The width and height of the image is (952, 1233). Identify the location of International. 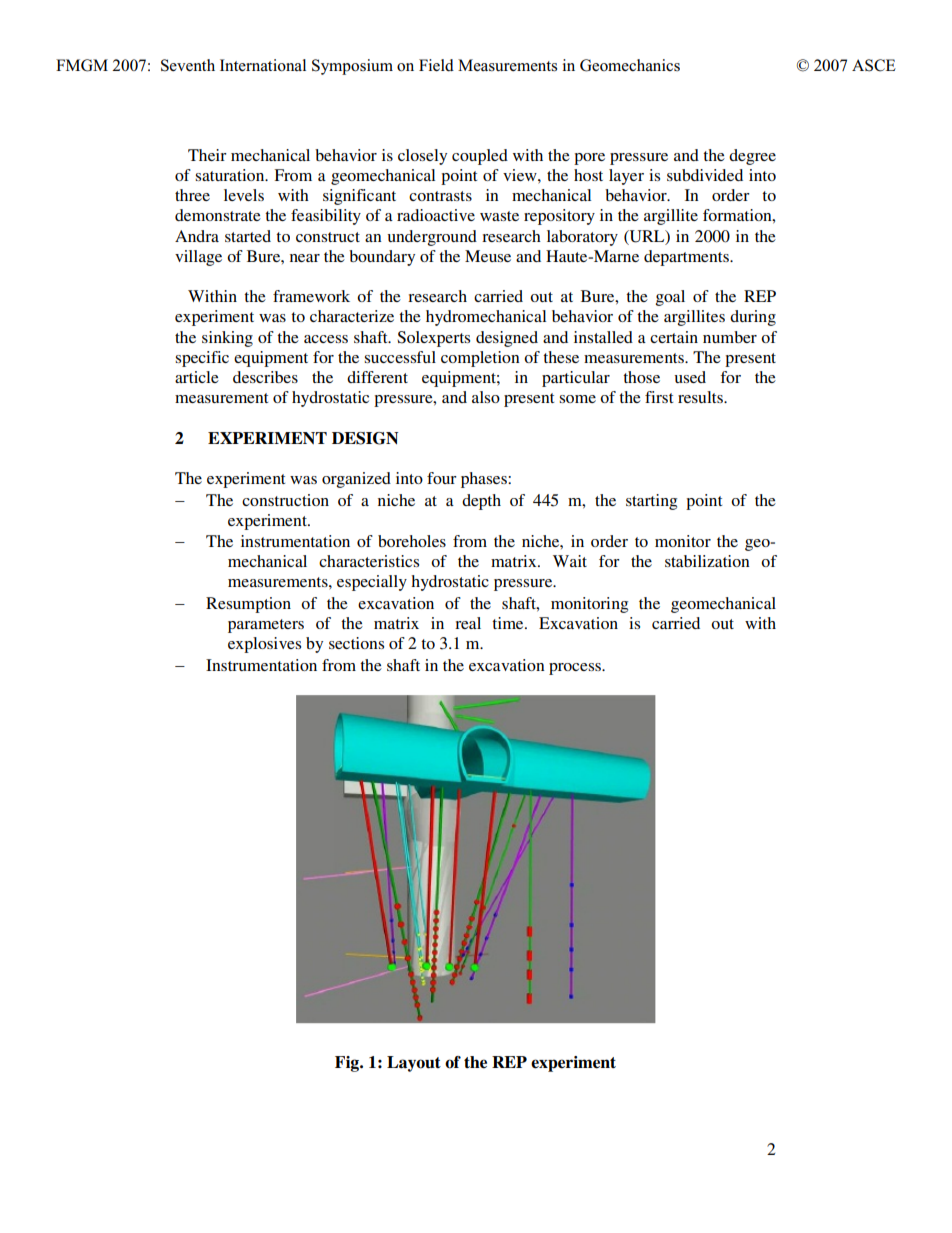
(263, 65).
